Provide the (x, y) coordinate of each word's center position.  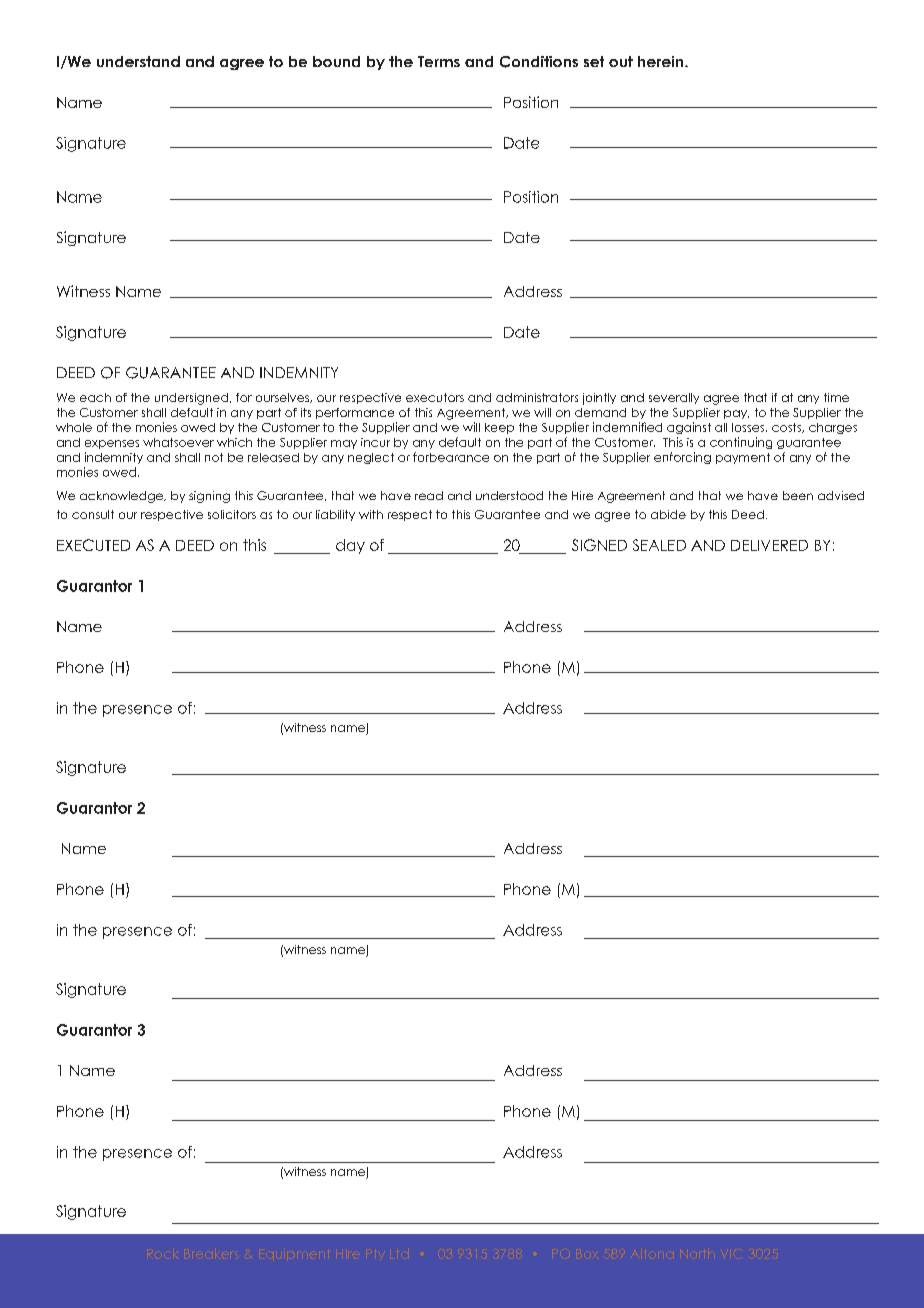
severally (674, 398)
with (371, 514)
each (95, 397)
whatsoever (178, 442)
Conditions (539, 62)
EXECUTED (93, 545)
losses (749, 427)
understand (138, 61)
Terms (439, 61)
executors (435, 397)
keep (499, 428)
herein (662, 61)
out (621, 61)
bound (336, 61)
